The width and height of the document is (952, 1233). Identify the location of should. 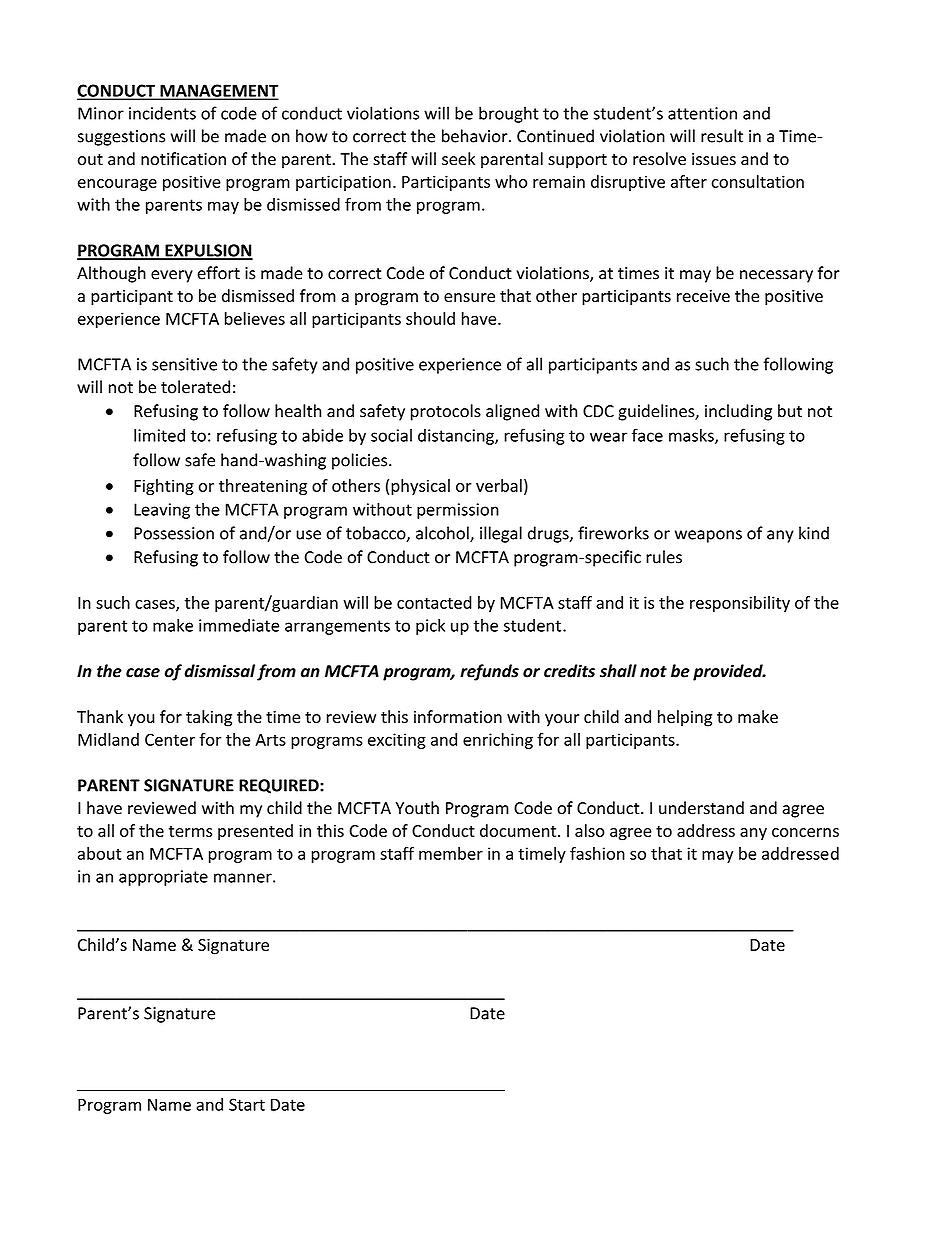
(430, 318).
